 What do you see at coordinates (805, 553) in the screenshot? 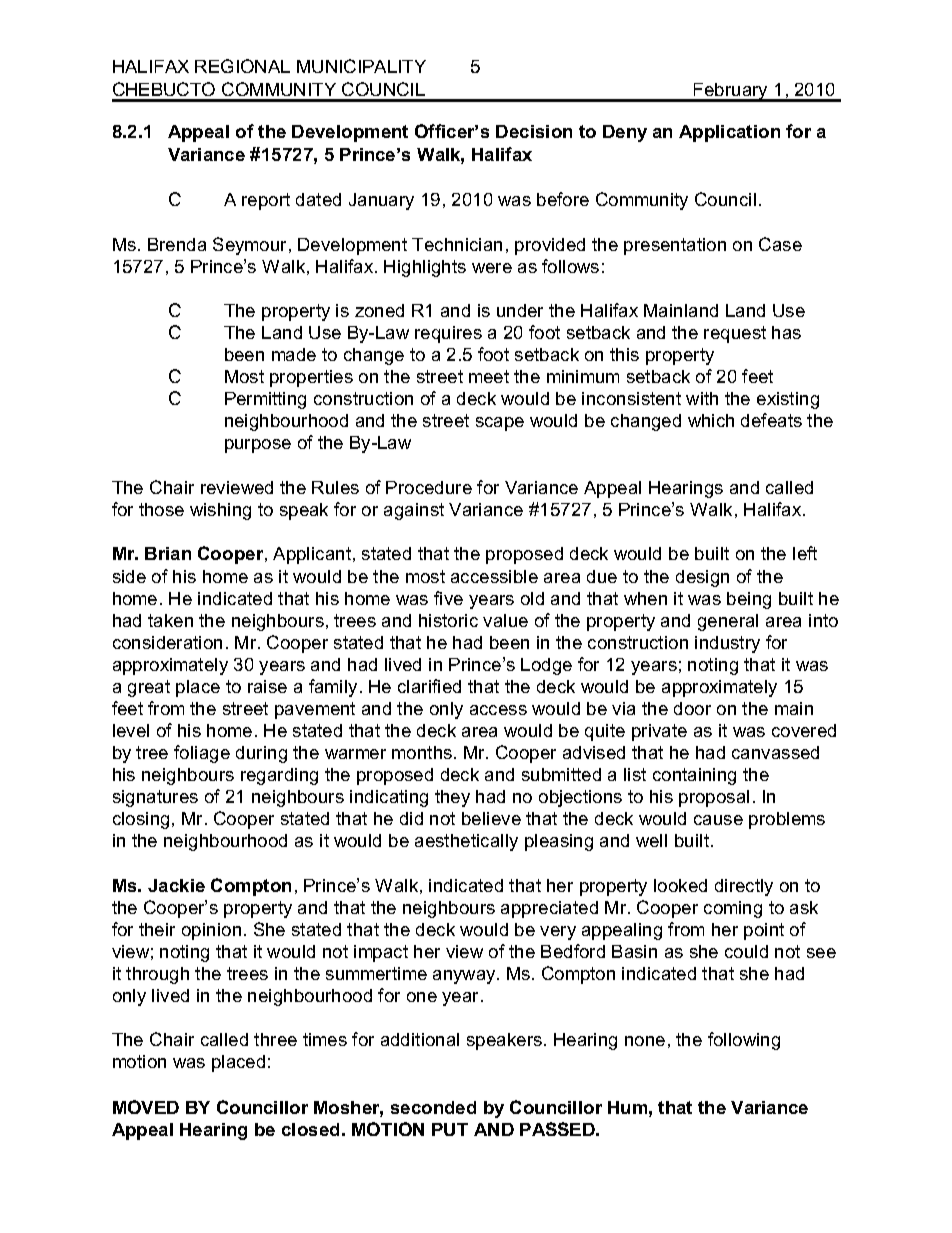
I see `left` at bounding box center [805, 553].
